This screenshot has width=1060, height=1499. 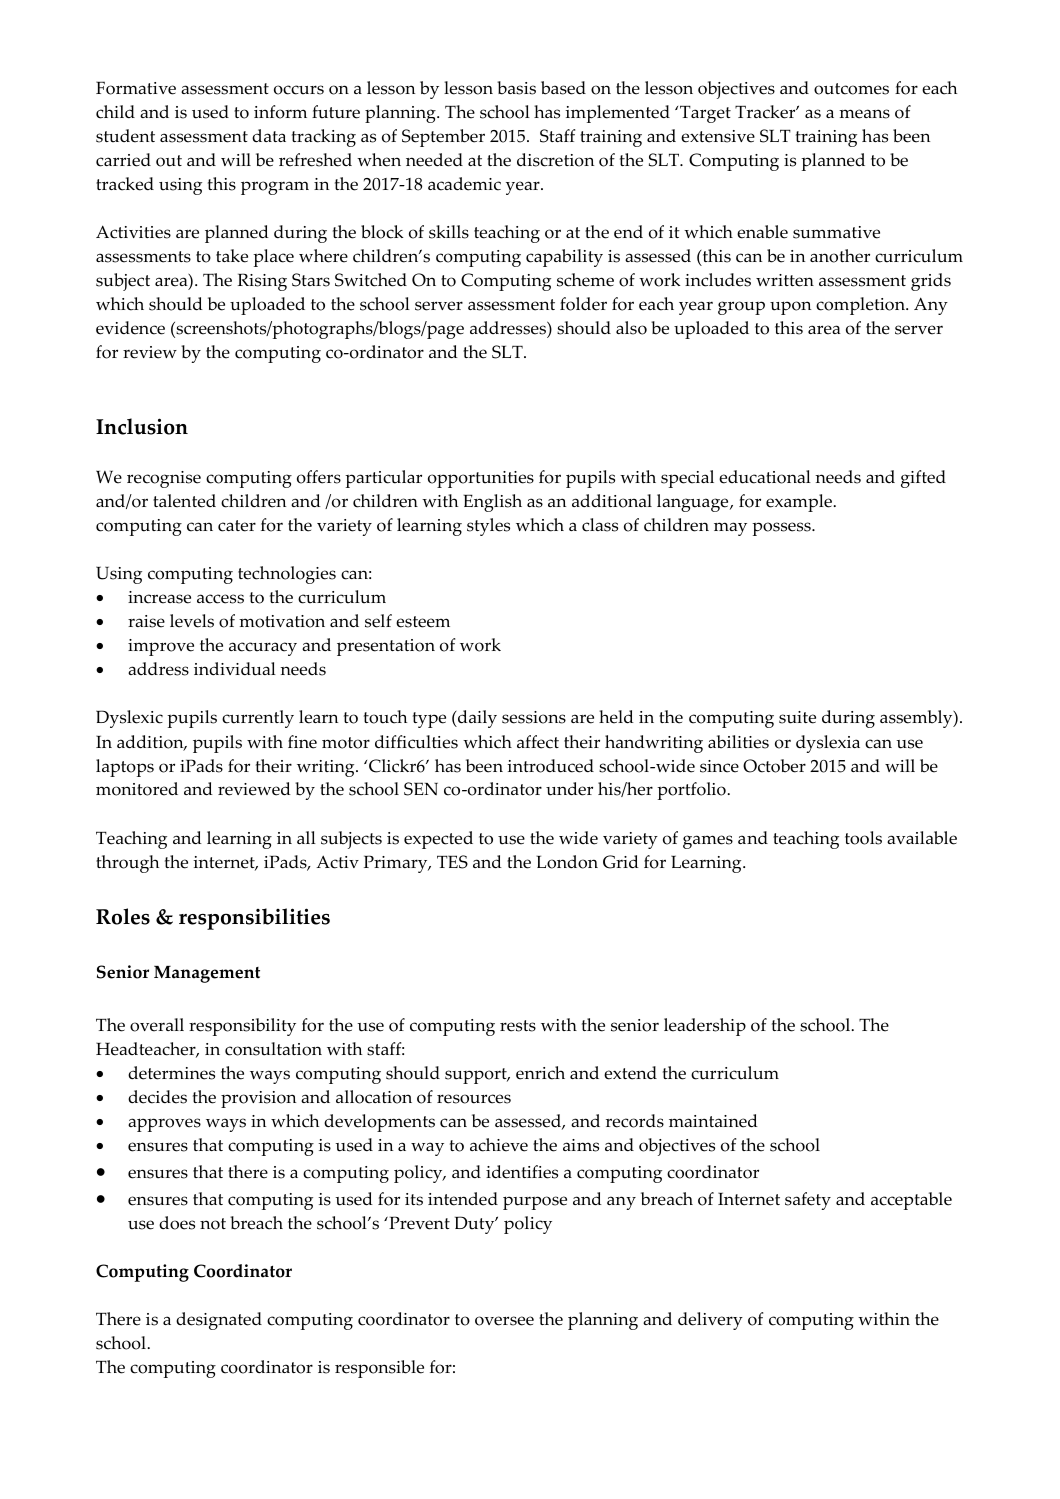 I want to click on styles, so click(x=488, y=527).
